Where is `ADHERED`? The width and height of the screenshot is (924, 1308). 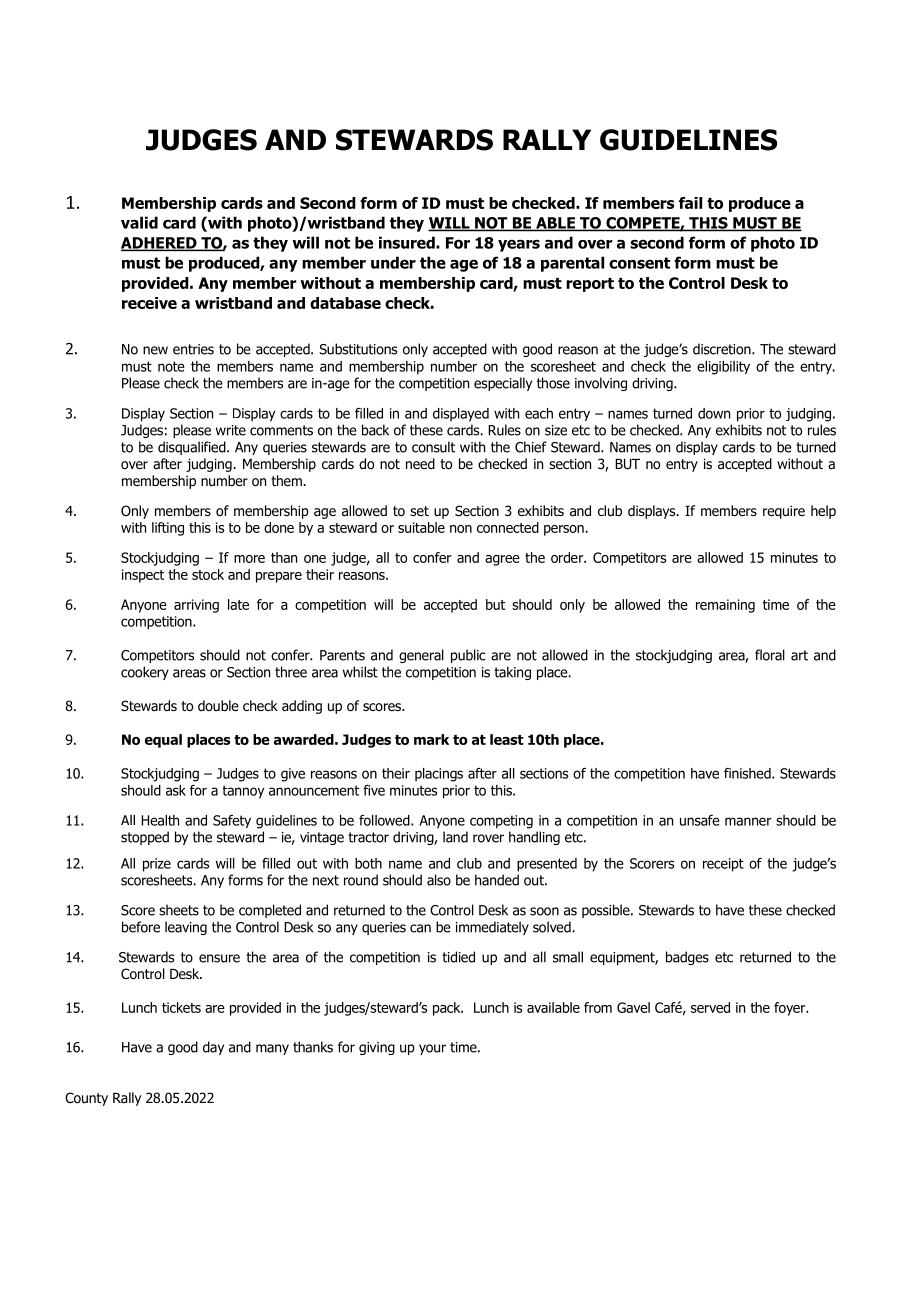
ADHERED is located at coordinates (160, 244).
